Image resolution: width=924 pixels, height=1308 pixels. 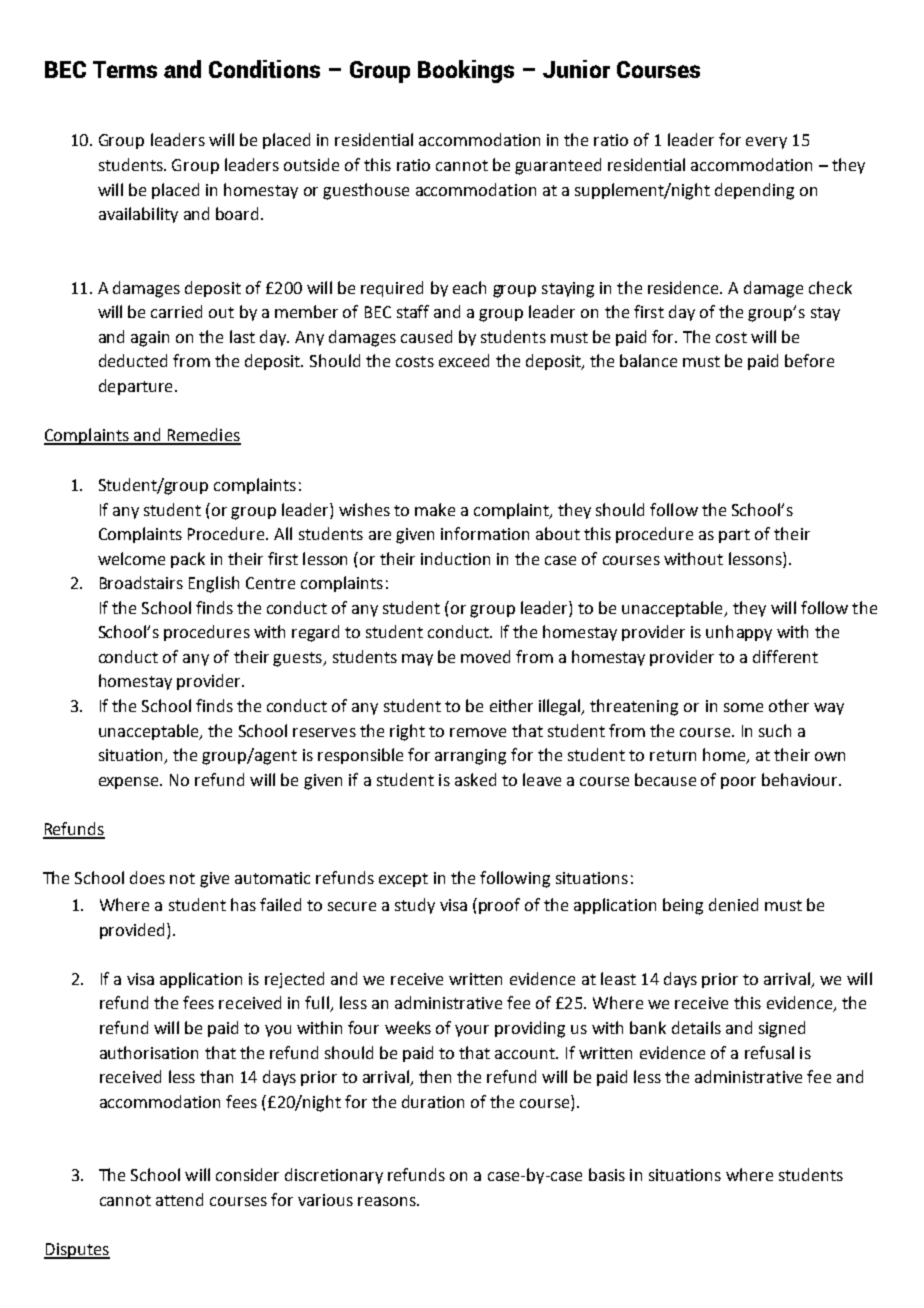 What do you see at coordinates (179, 1199) in the page?
I see `attend` at bounding box center [179, 1199].
